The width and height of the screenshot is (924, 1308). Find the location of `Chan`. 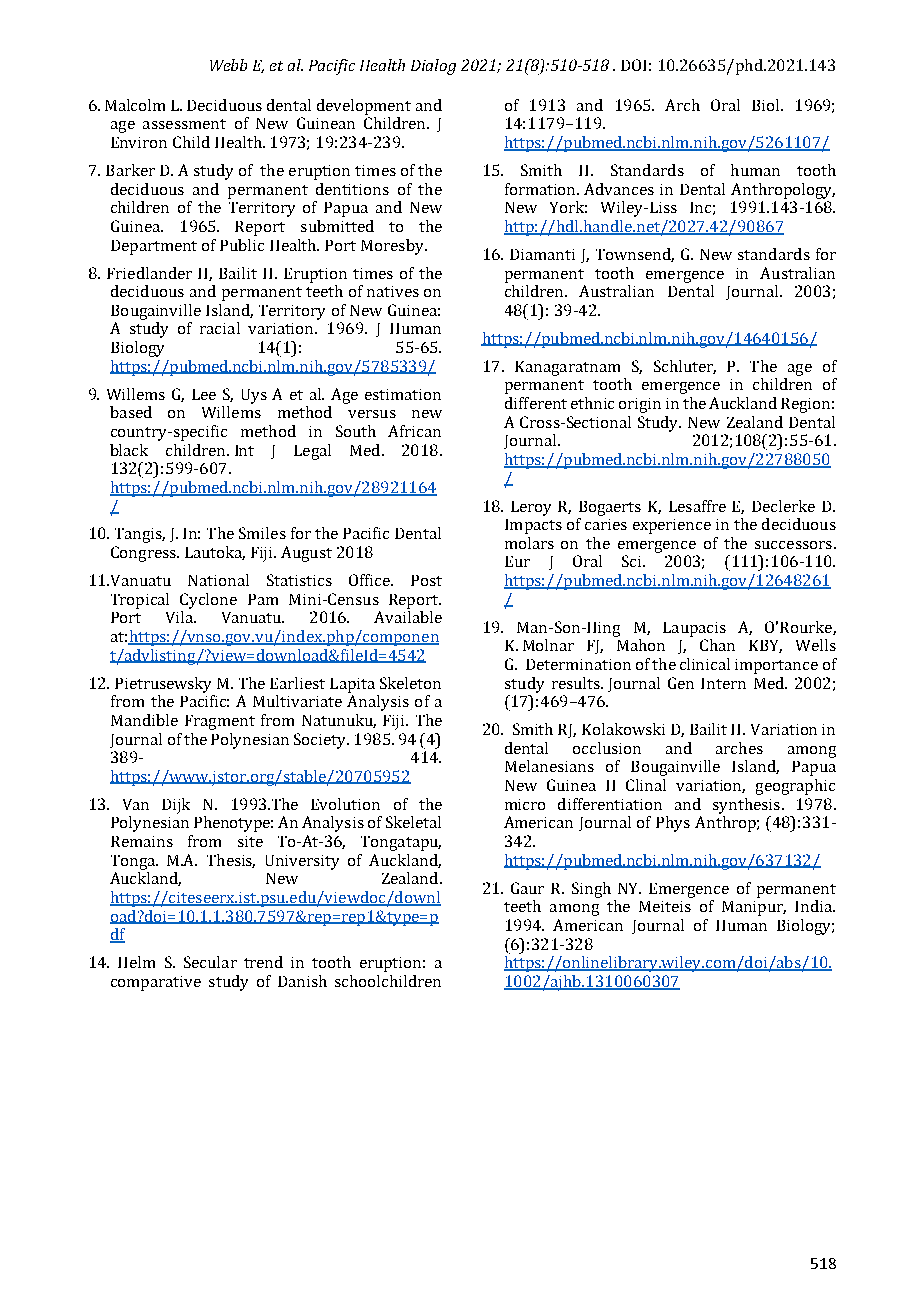

Chan is located at coordinates (717, 645).
